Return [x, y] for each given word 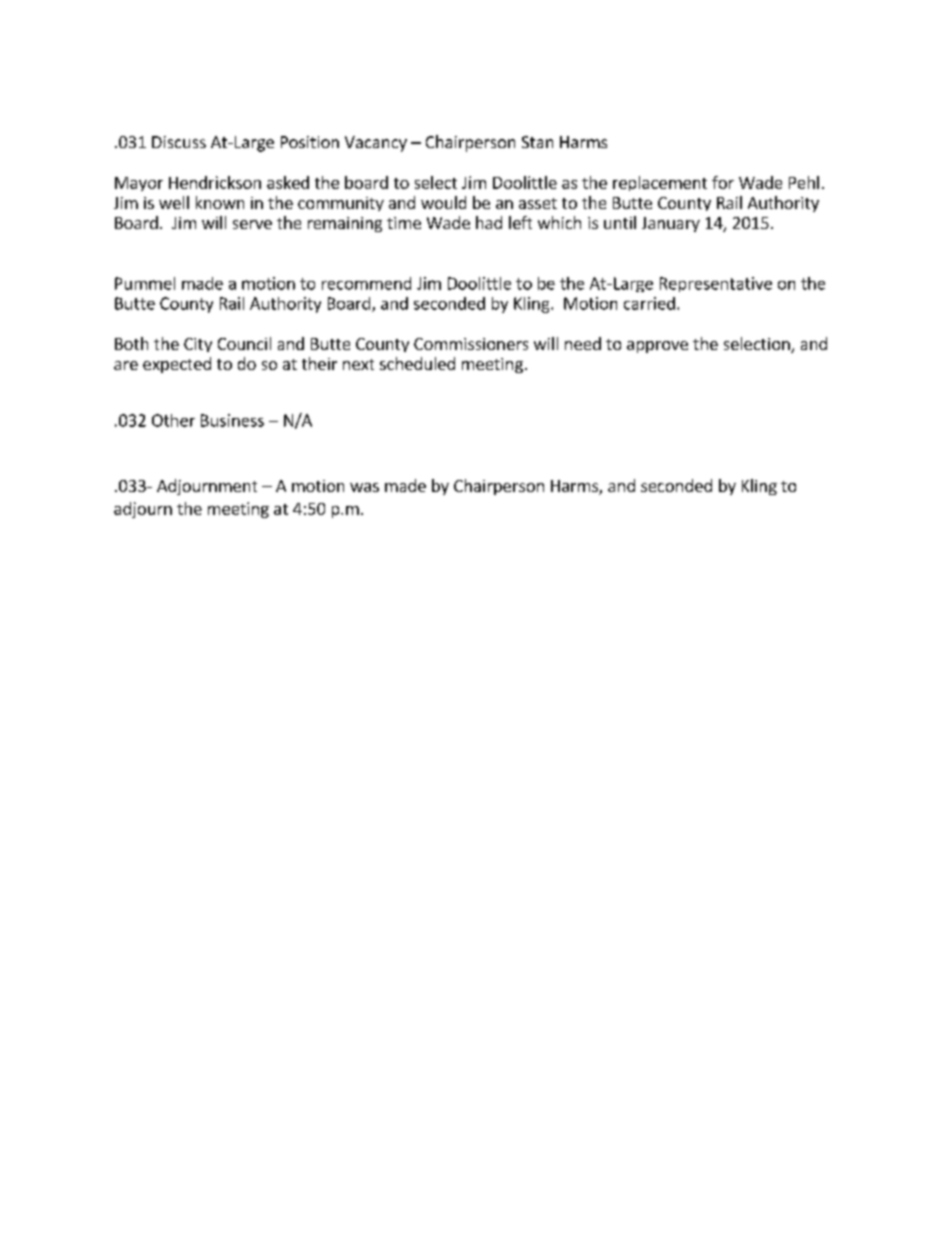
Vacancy [376, 144]
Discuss [179, 142]
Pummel [145, 283]
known [220, 202]
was [364, 487]
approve [657, 347]
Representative [716, 284]
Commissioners [471, 344]
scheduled [417, 363]
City [198, 345]
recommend [366, 283]
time [404, 223]
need [583, 343]
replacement [660, 183]
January [671, 224]
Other [173, 420]
